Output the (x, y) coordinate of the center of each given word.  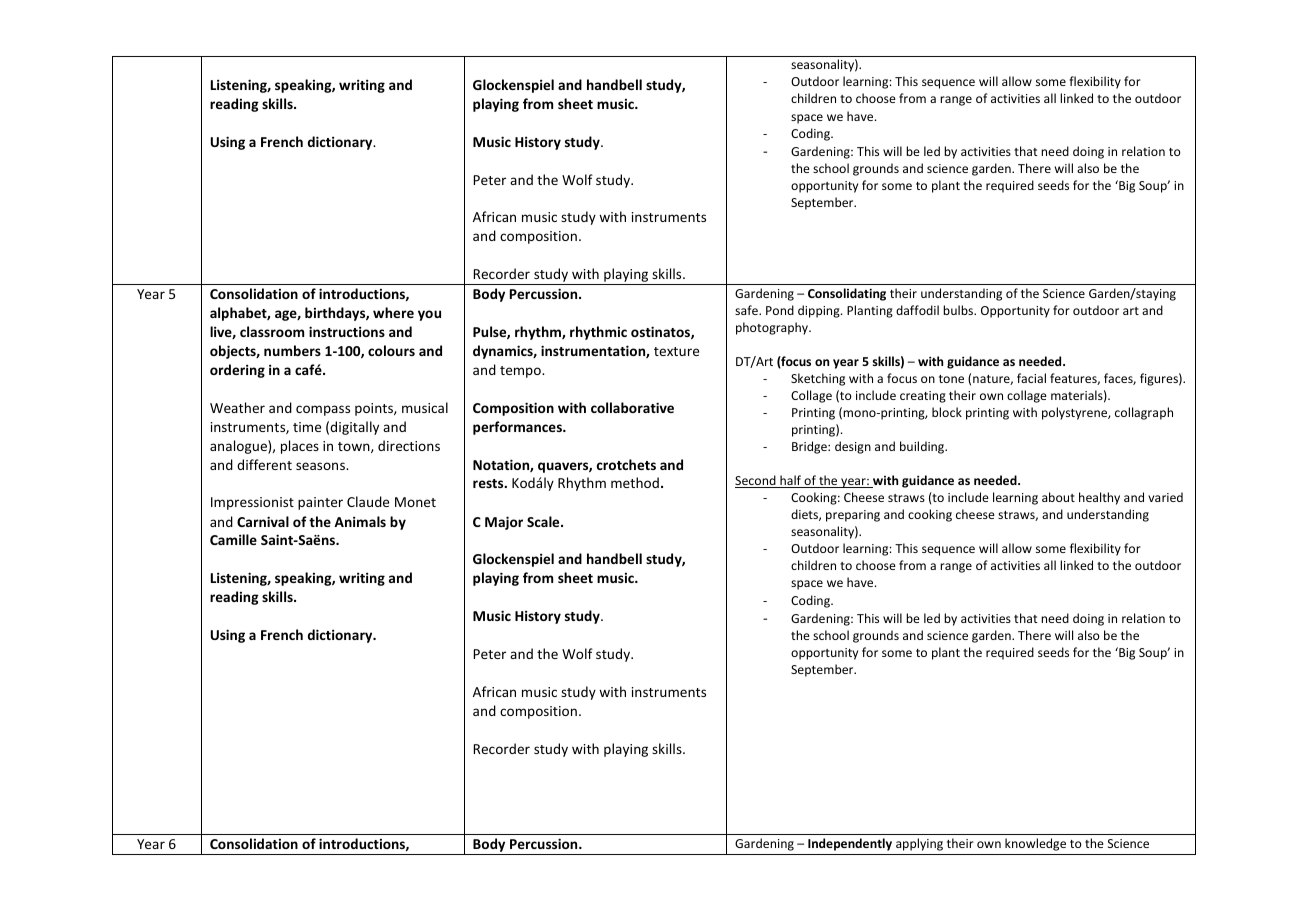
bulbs (959, 310)
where (393, 312)
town (355, 447)
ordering (237, 371)
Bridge (810, 447)
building (923, 447)
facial (1031, 378)
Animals (360, 521)
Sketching (818, 379)
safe (747, 310)
